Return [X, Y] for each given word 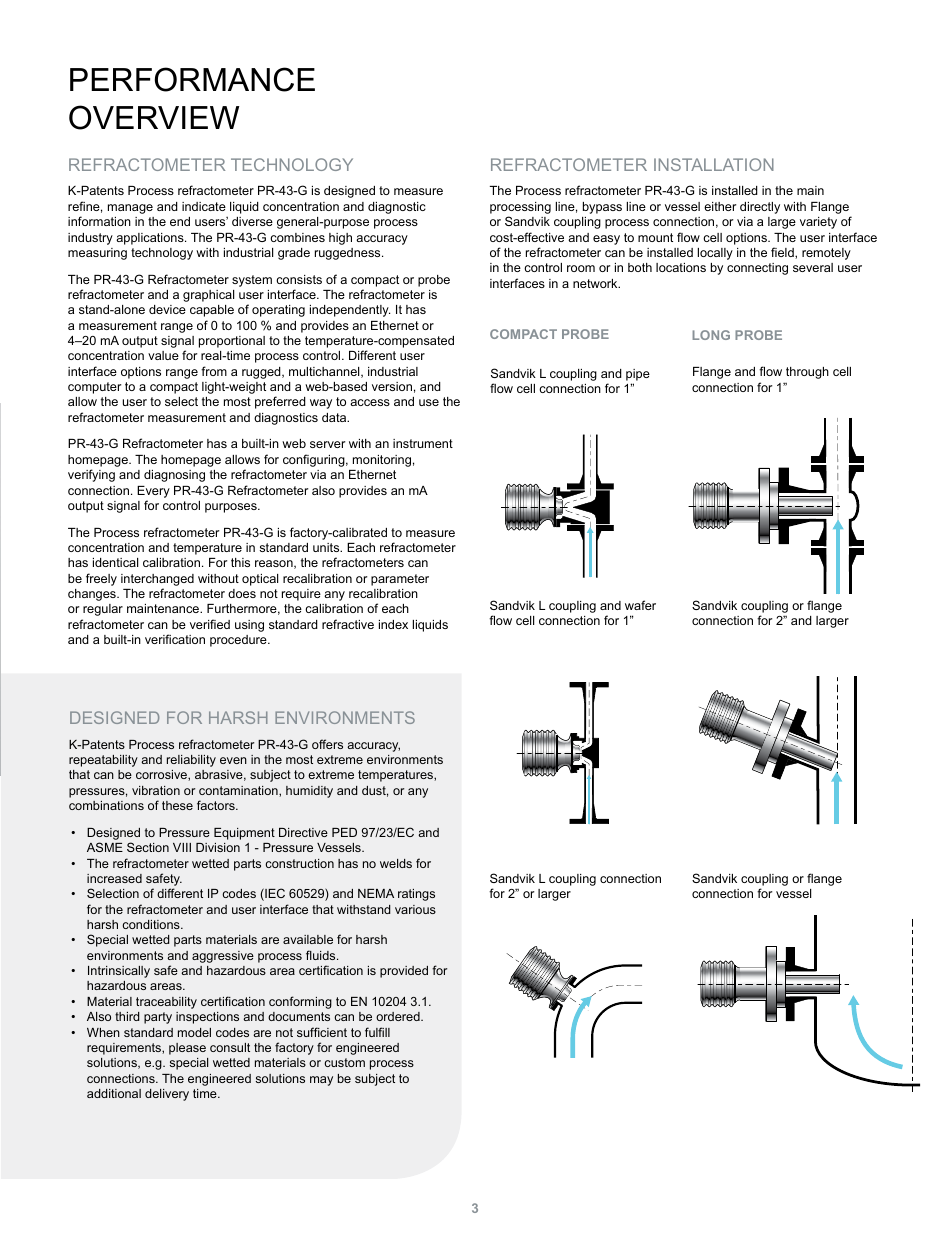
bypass [602, 208]
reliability [191, 761]
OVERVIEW [154, 117]
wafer [640, 605]
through [807, 373]
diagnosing [174, 476]
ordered [399, 1016]
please [187, 1049]
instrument [423, 443]
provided [404, 972]
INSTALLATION [714, 164]
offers [327, 744]
